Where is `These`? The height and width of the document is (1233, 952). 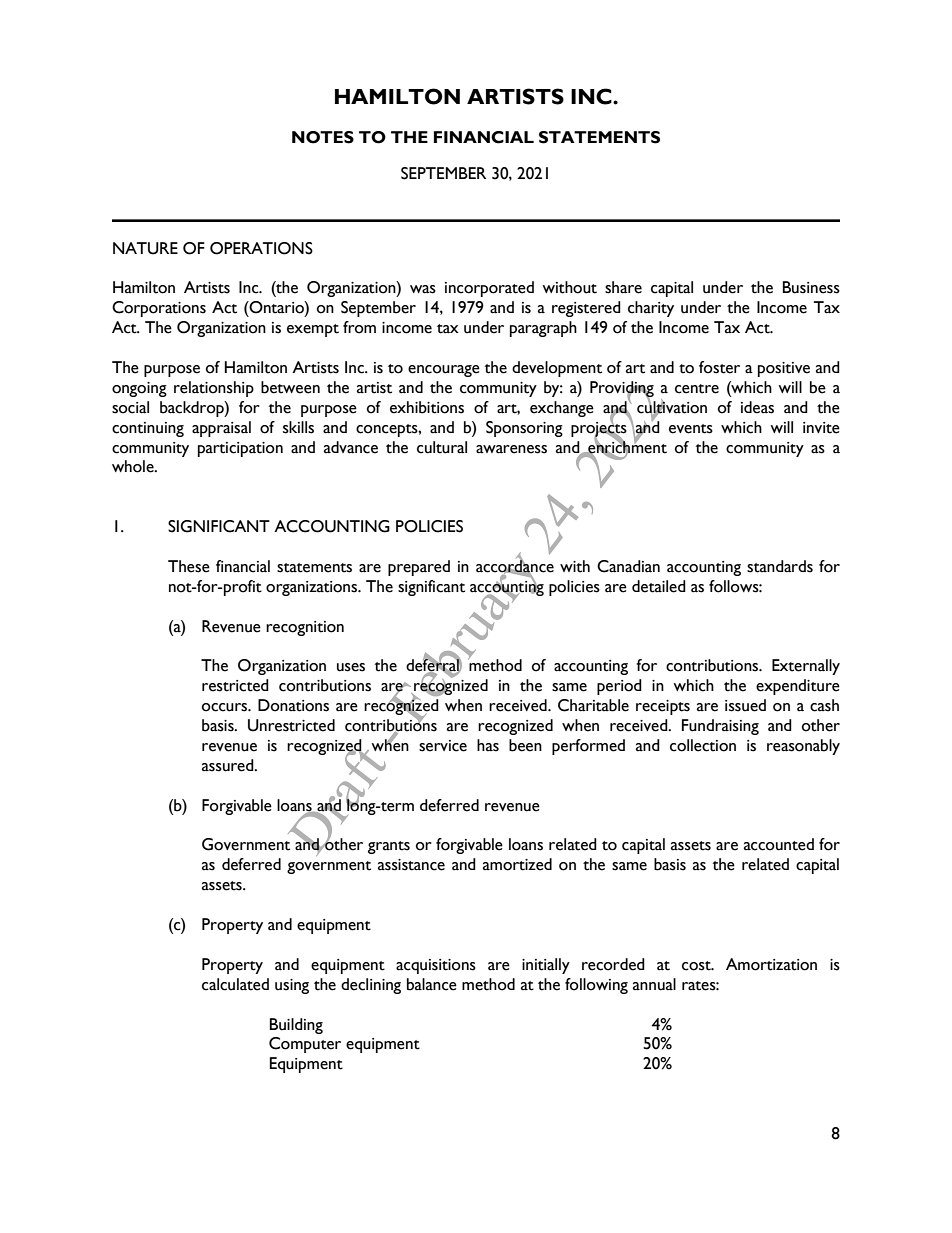 These is located at coordinates (189, 566).
